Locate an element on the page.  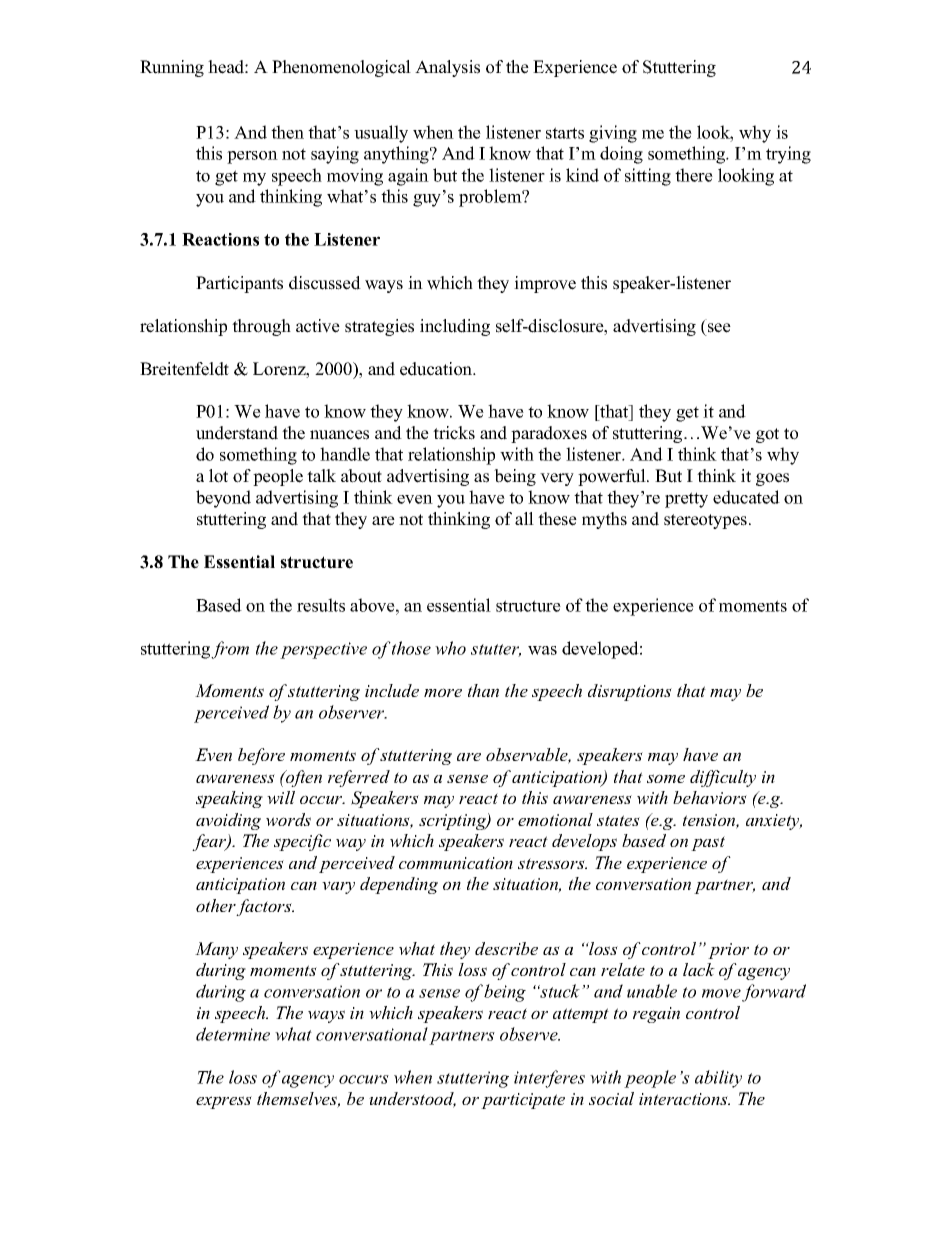
stereotypes is located at coordinates (705, 521).
